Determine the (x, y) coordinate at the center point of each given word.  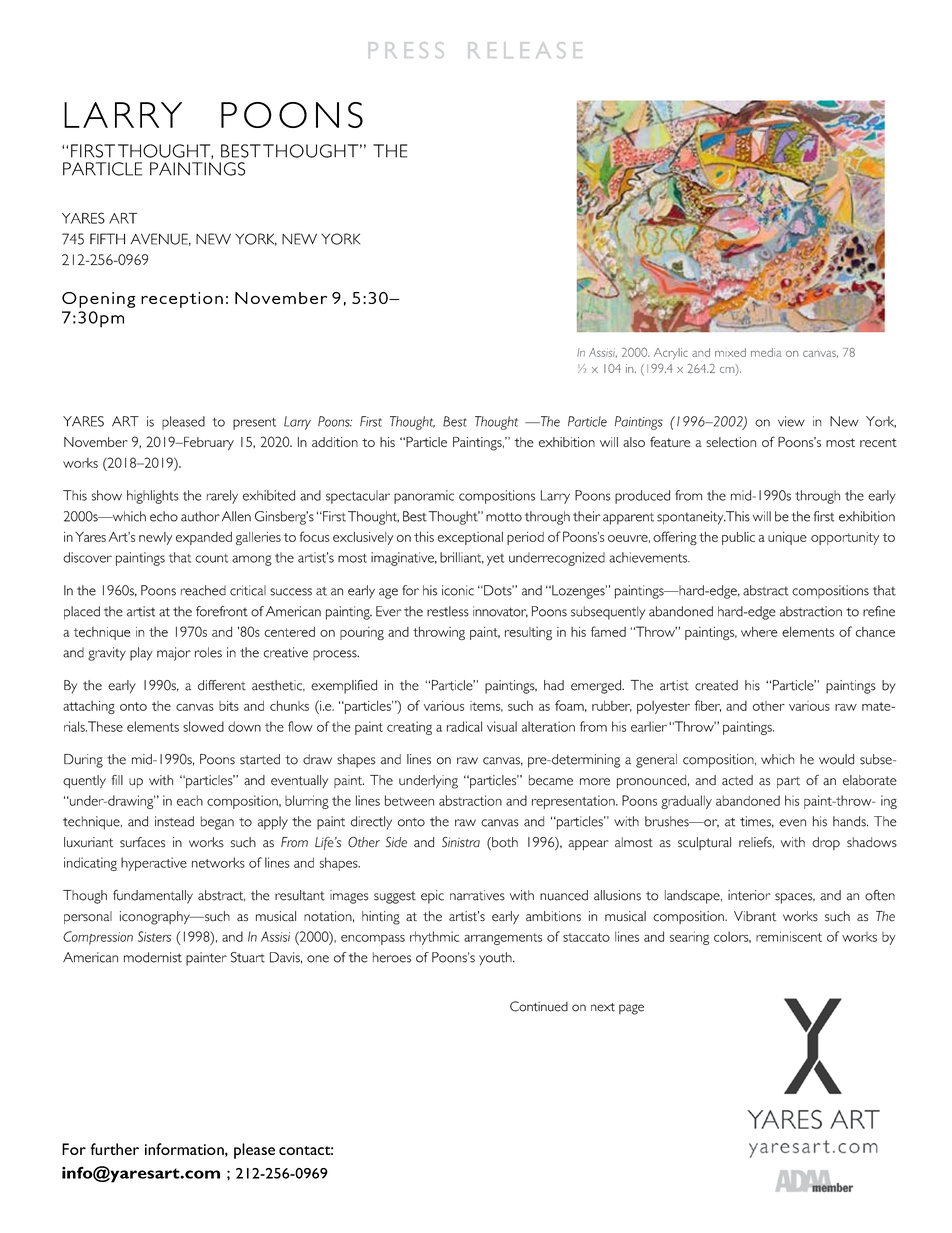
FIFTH (107, 239)
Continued (539, 1006)
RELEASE (525, 50)
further (114, 1149)
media (766, 352)
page (631, 1009)
